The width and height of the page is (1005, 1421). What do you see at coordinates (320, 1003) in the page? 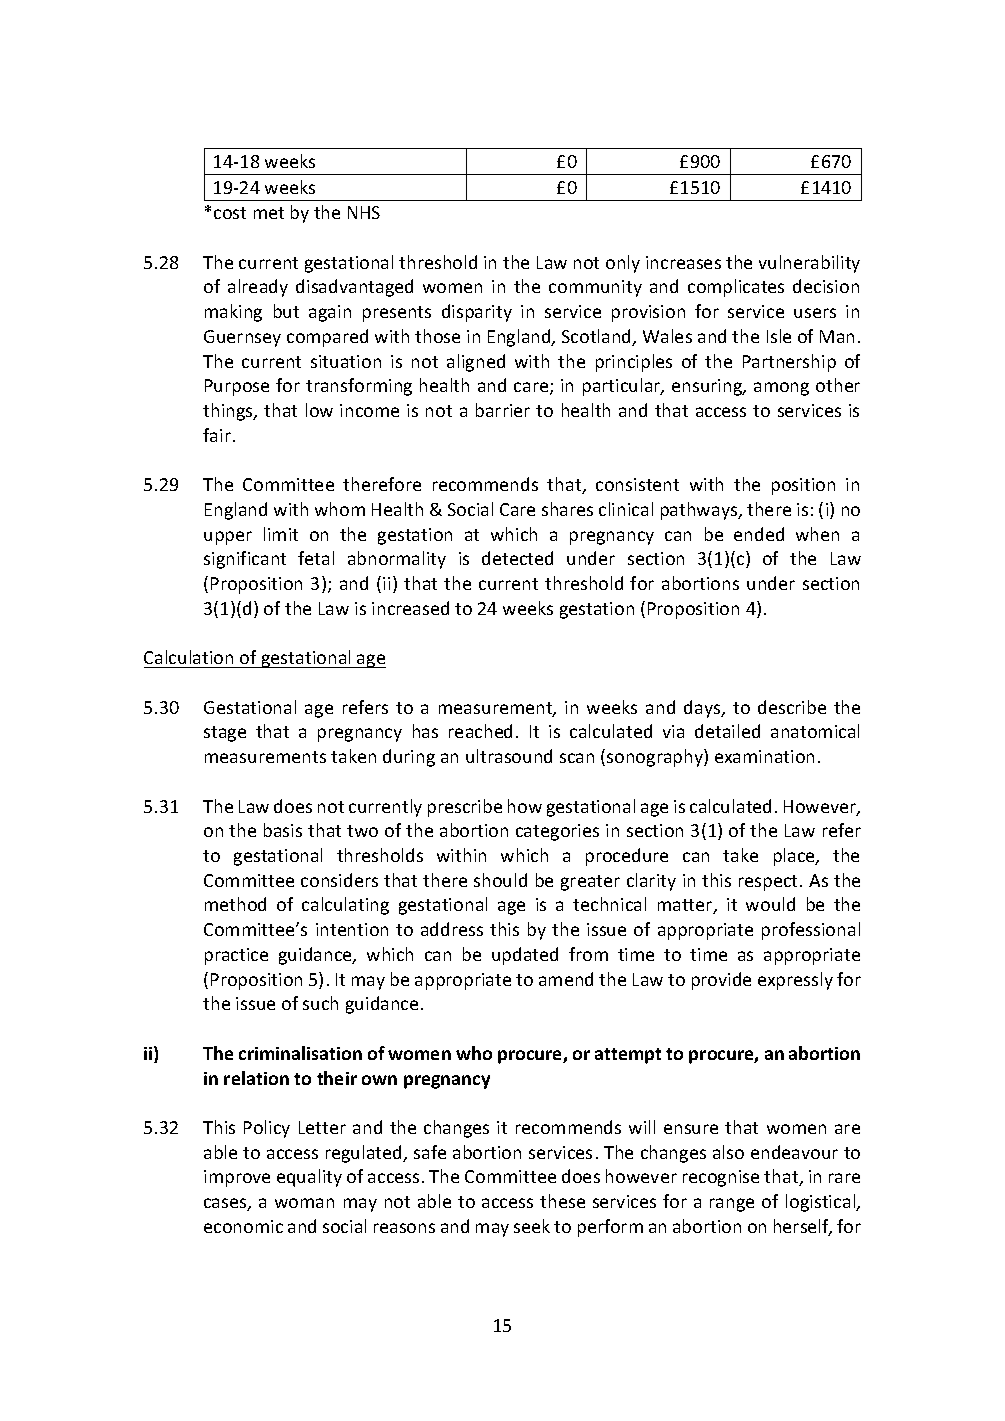
I see `such` at bounding box center [320, 1003].
